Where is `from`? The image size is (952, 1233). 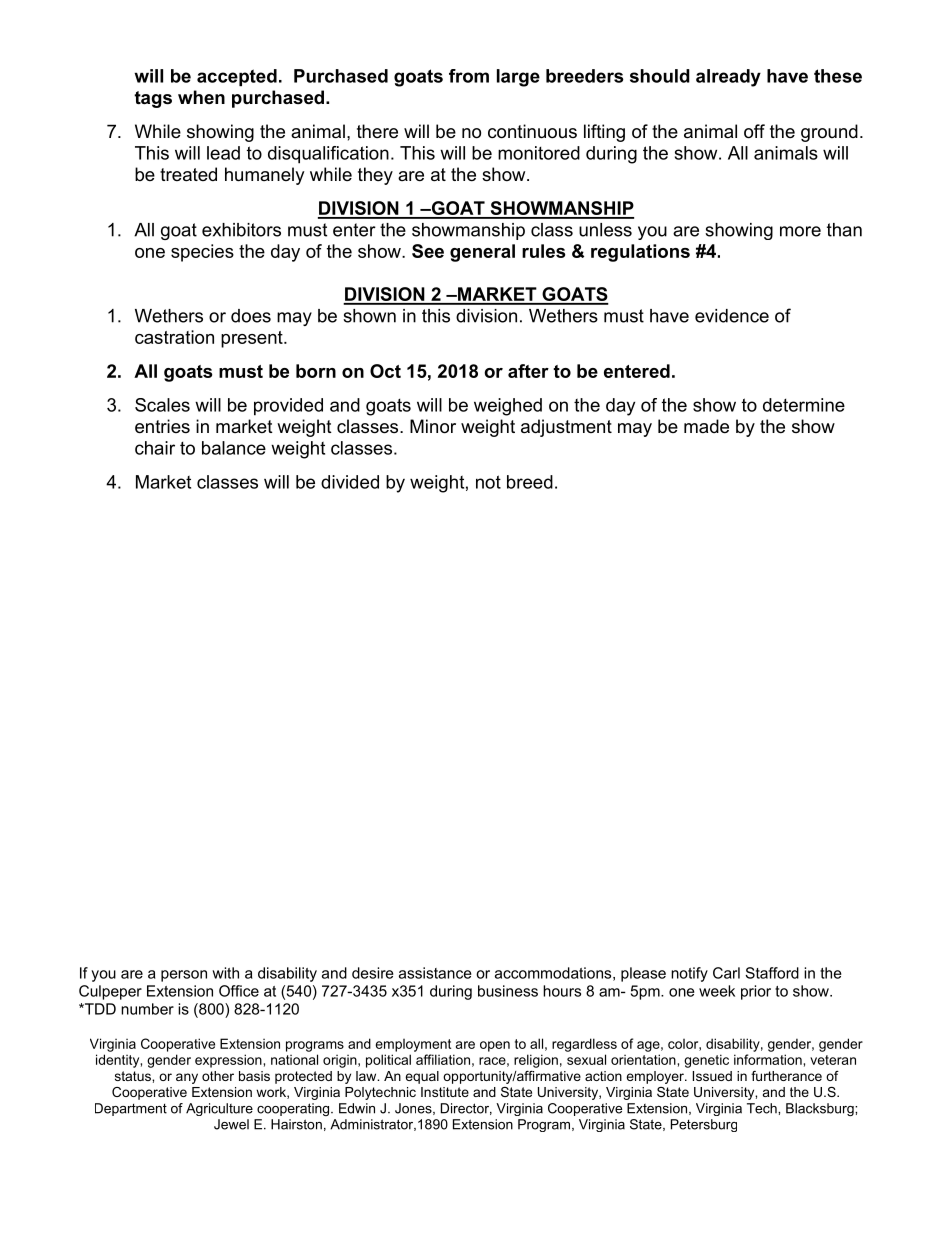
from is located at coordinates (469, 76).
